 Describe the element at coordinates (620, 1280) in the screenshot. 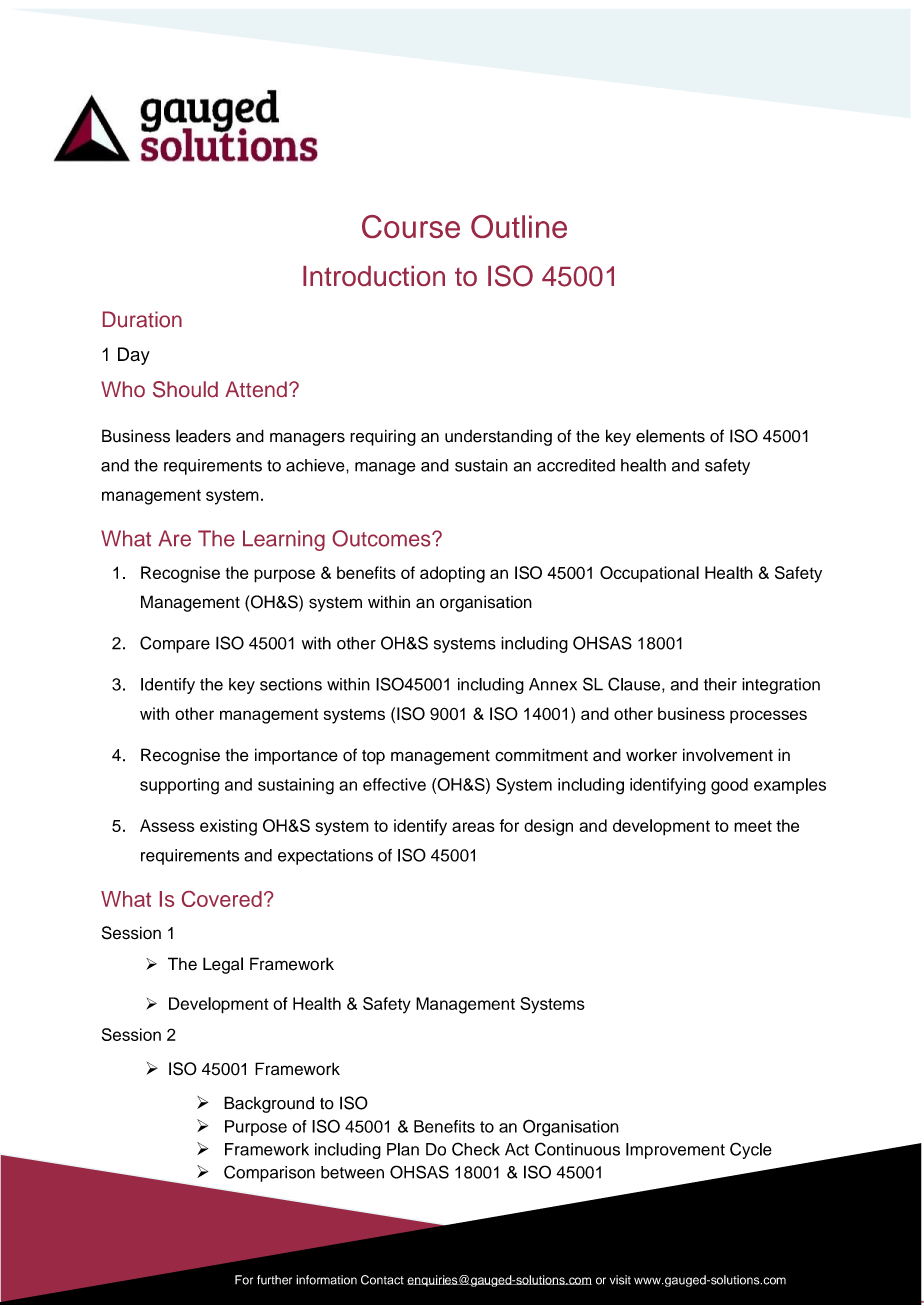

I see `visit` at that location.
